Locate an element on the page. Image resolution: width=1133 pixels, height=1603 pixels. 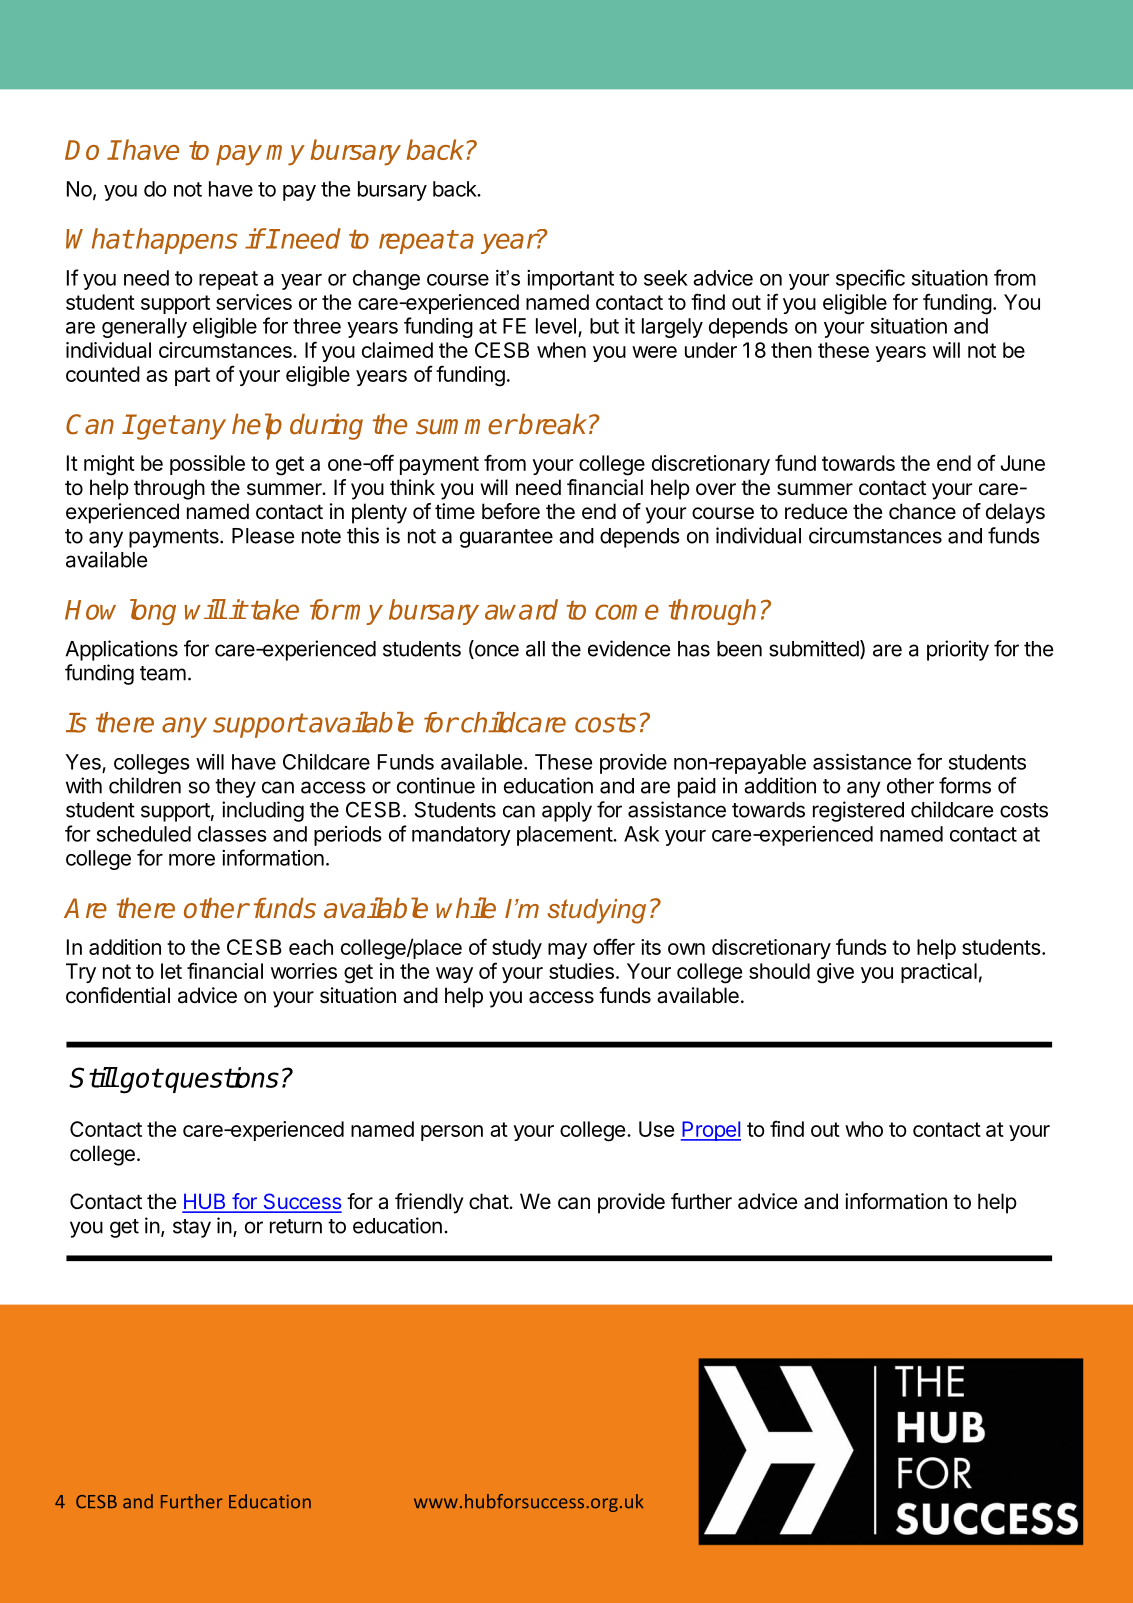
chance is located at coordinates (922, 511).
